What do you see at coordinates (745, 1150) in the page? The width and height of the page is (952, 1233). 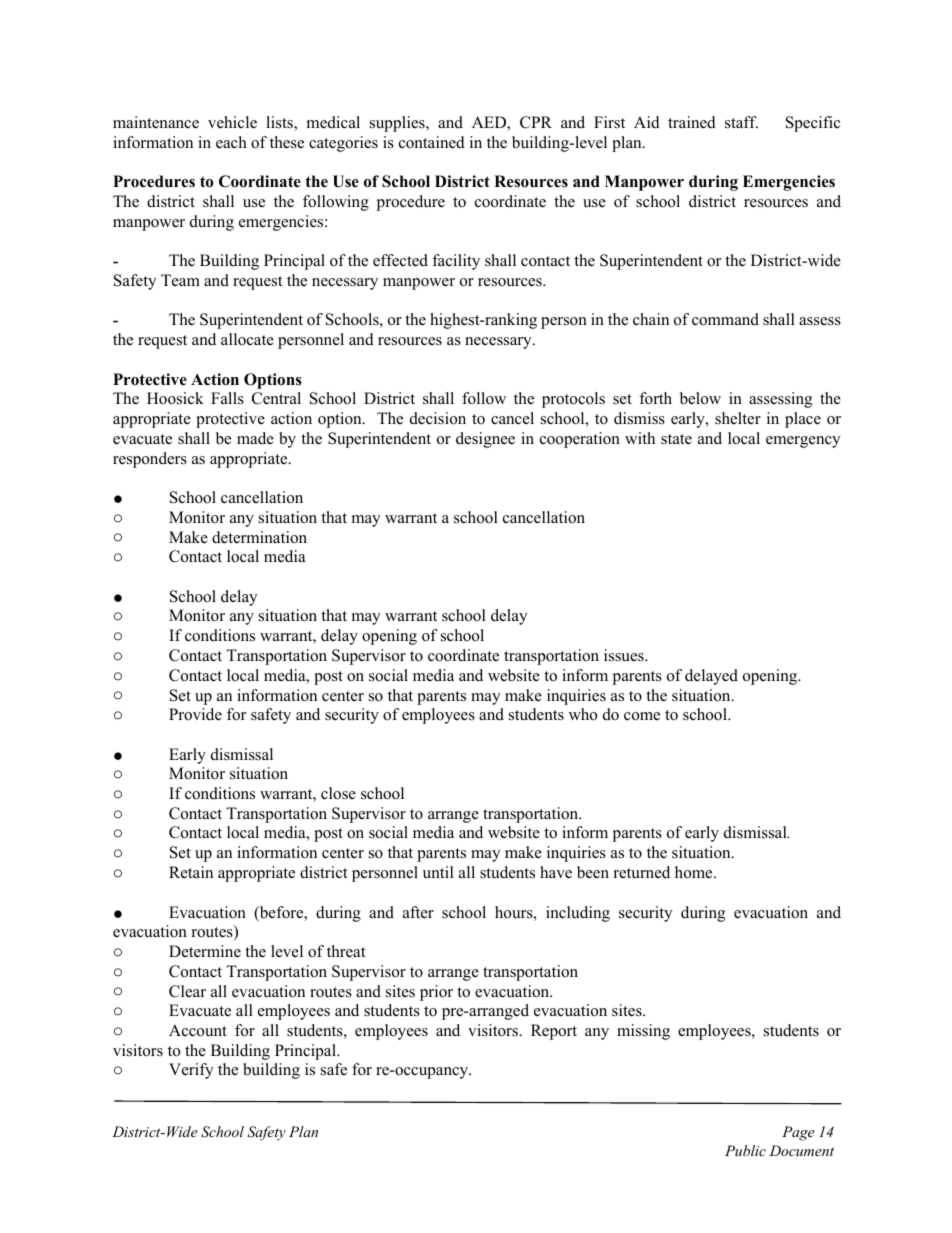 I see `Public` at bounding box center [745, 1150].
